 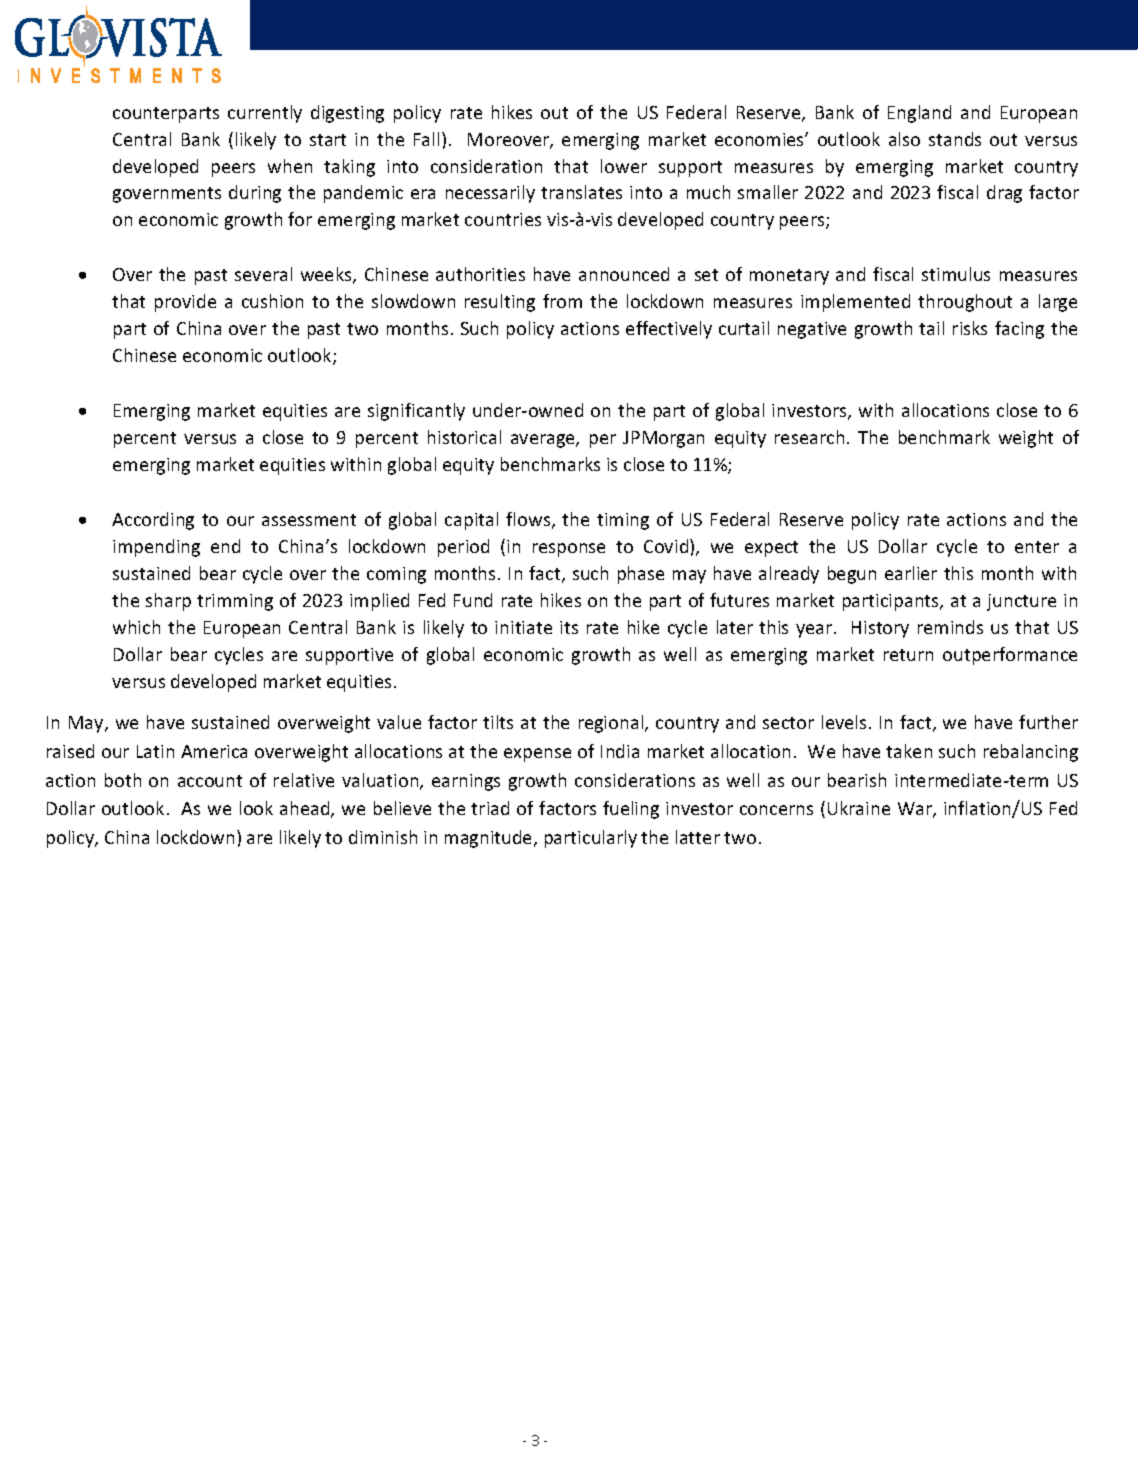 I want to click on fueling, so click(x=631, y=810).
